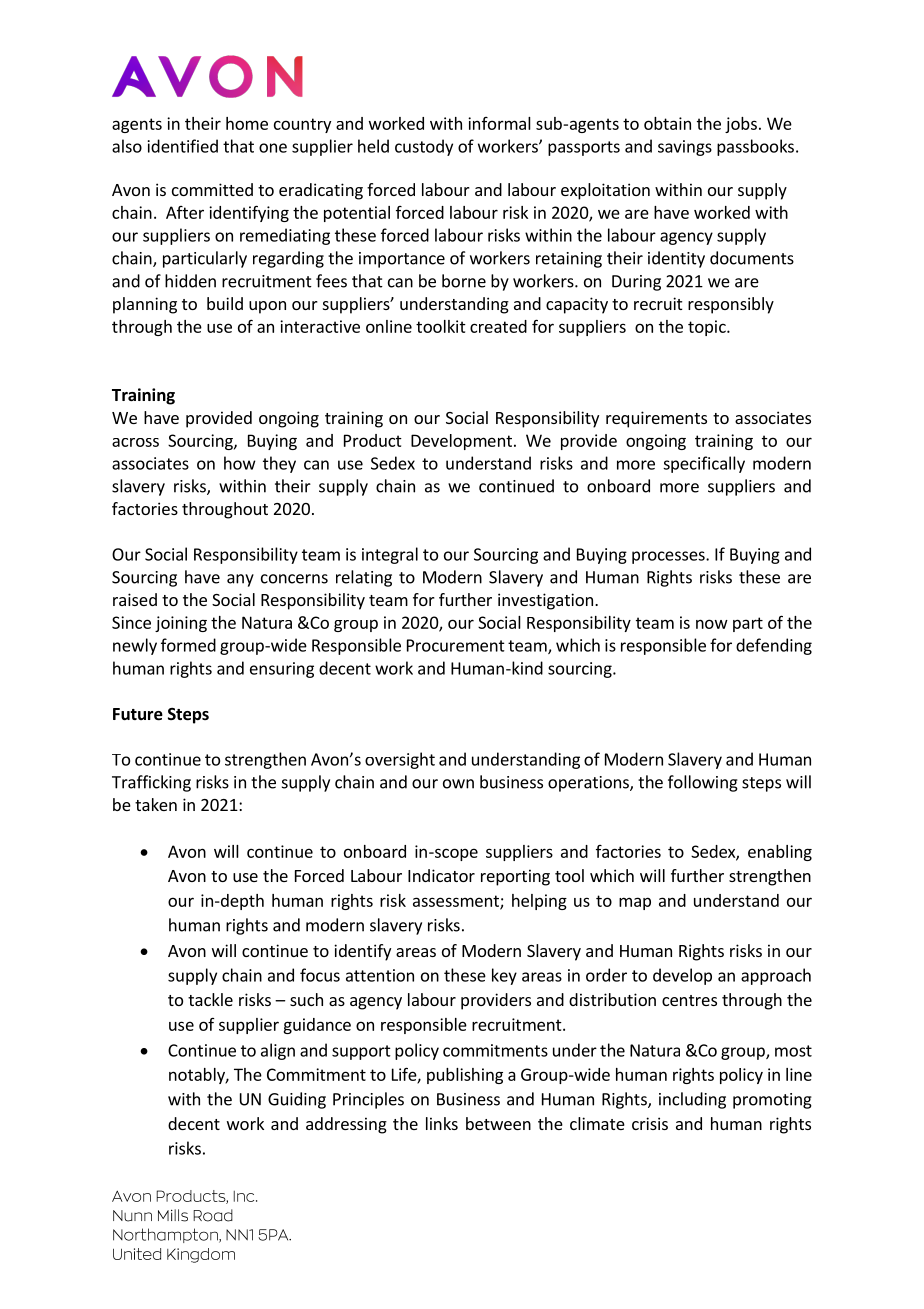 This screenshot has height=1309, width=924. Describe the element at coordinates (297, 1100) in the screenshot. I see `Guiding` at that location.
